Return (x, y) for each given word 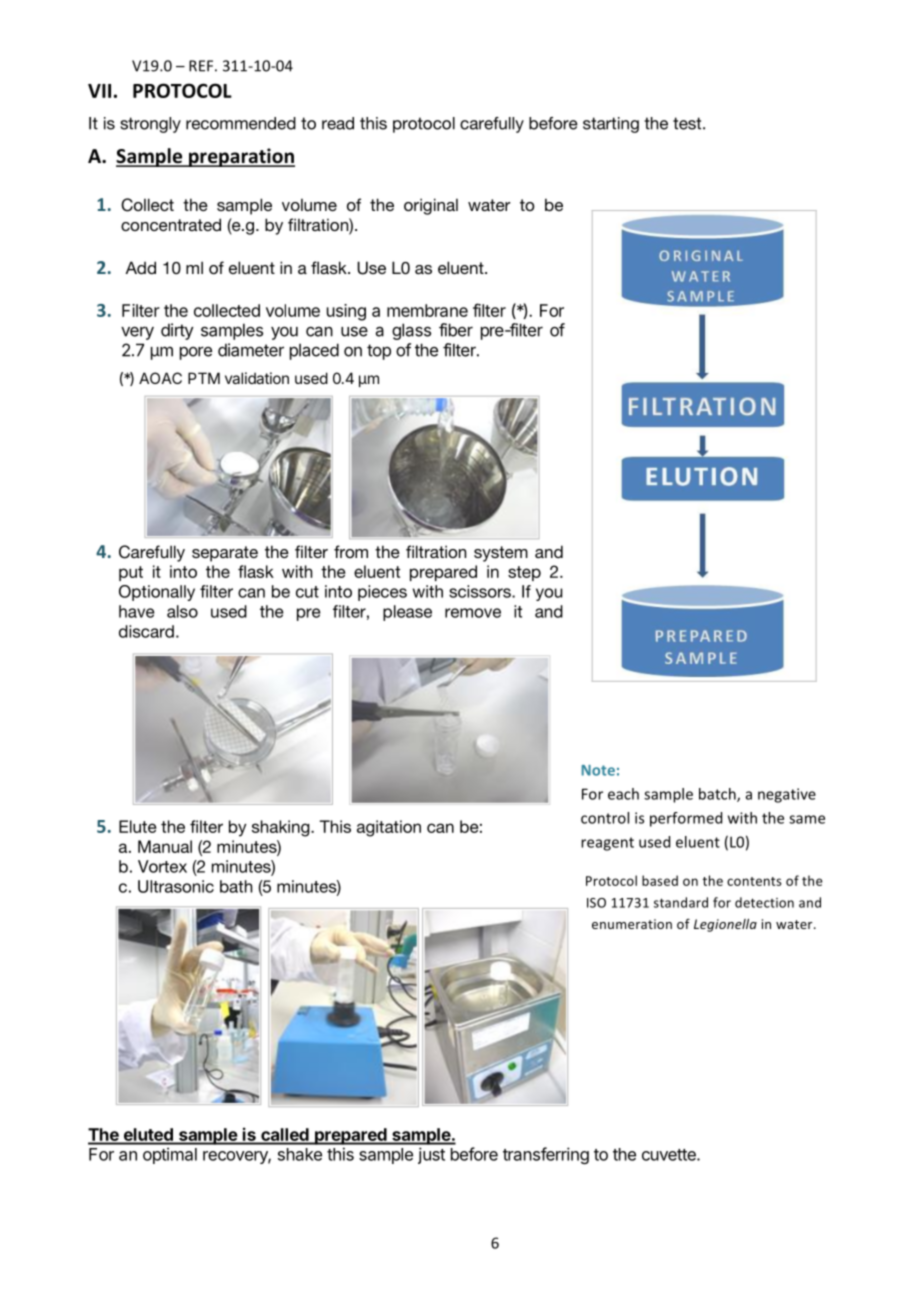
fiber (456, 330)
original (431, 206)
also (182, 611)
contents (754, 881)
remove (473, 613)
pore (196, 353)
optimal (170, 1155)
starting (611, 125)
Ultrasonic (176, 886)
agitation (389, 828)
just (431, 1155)
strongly (150, 125)
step (524, 573)
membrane (427, 310)
